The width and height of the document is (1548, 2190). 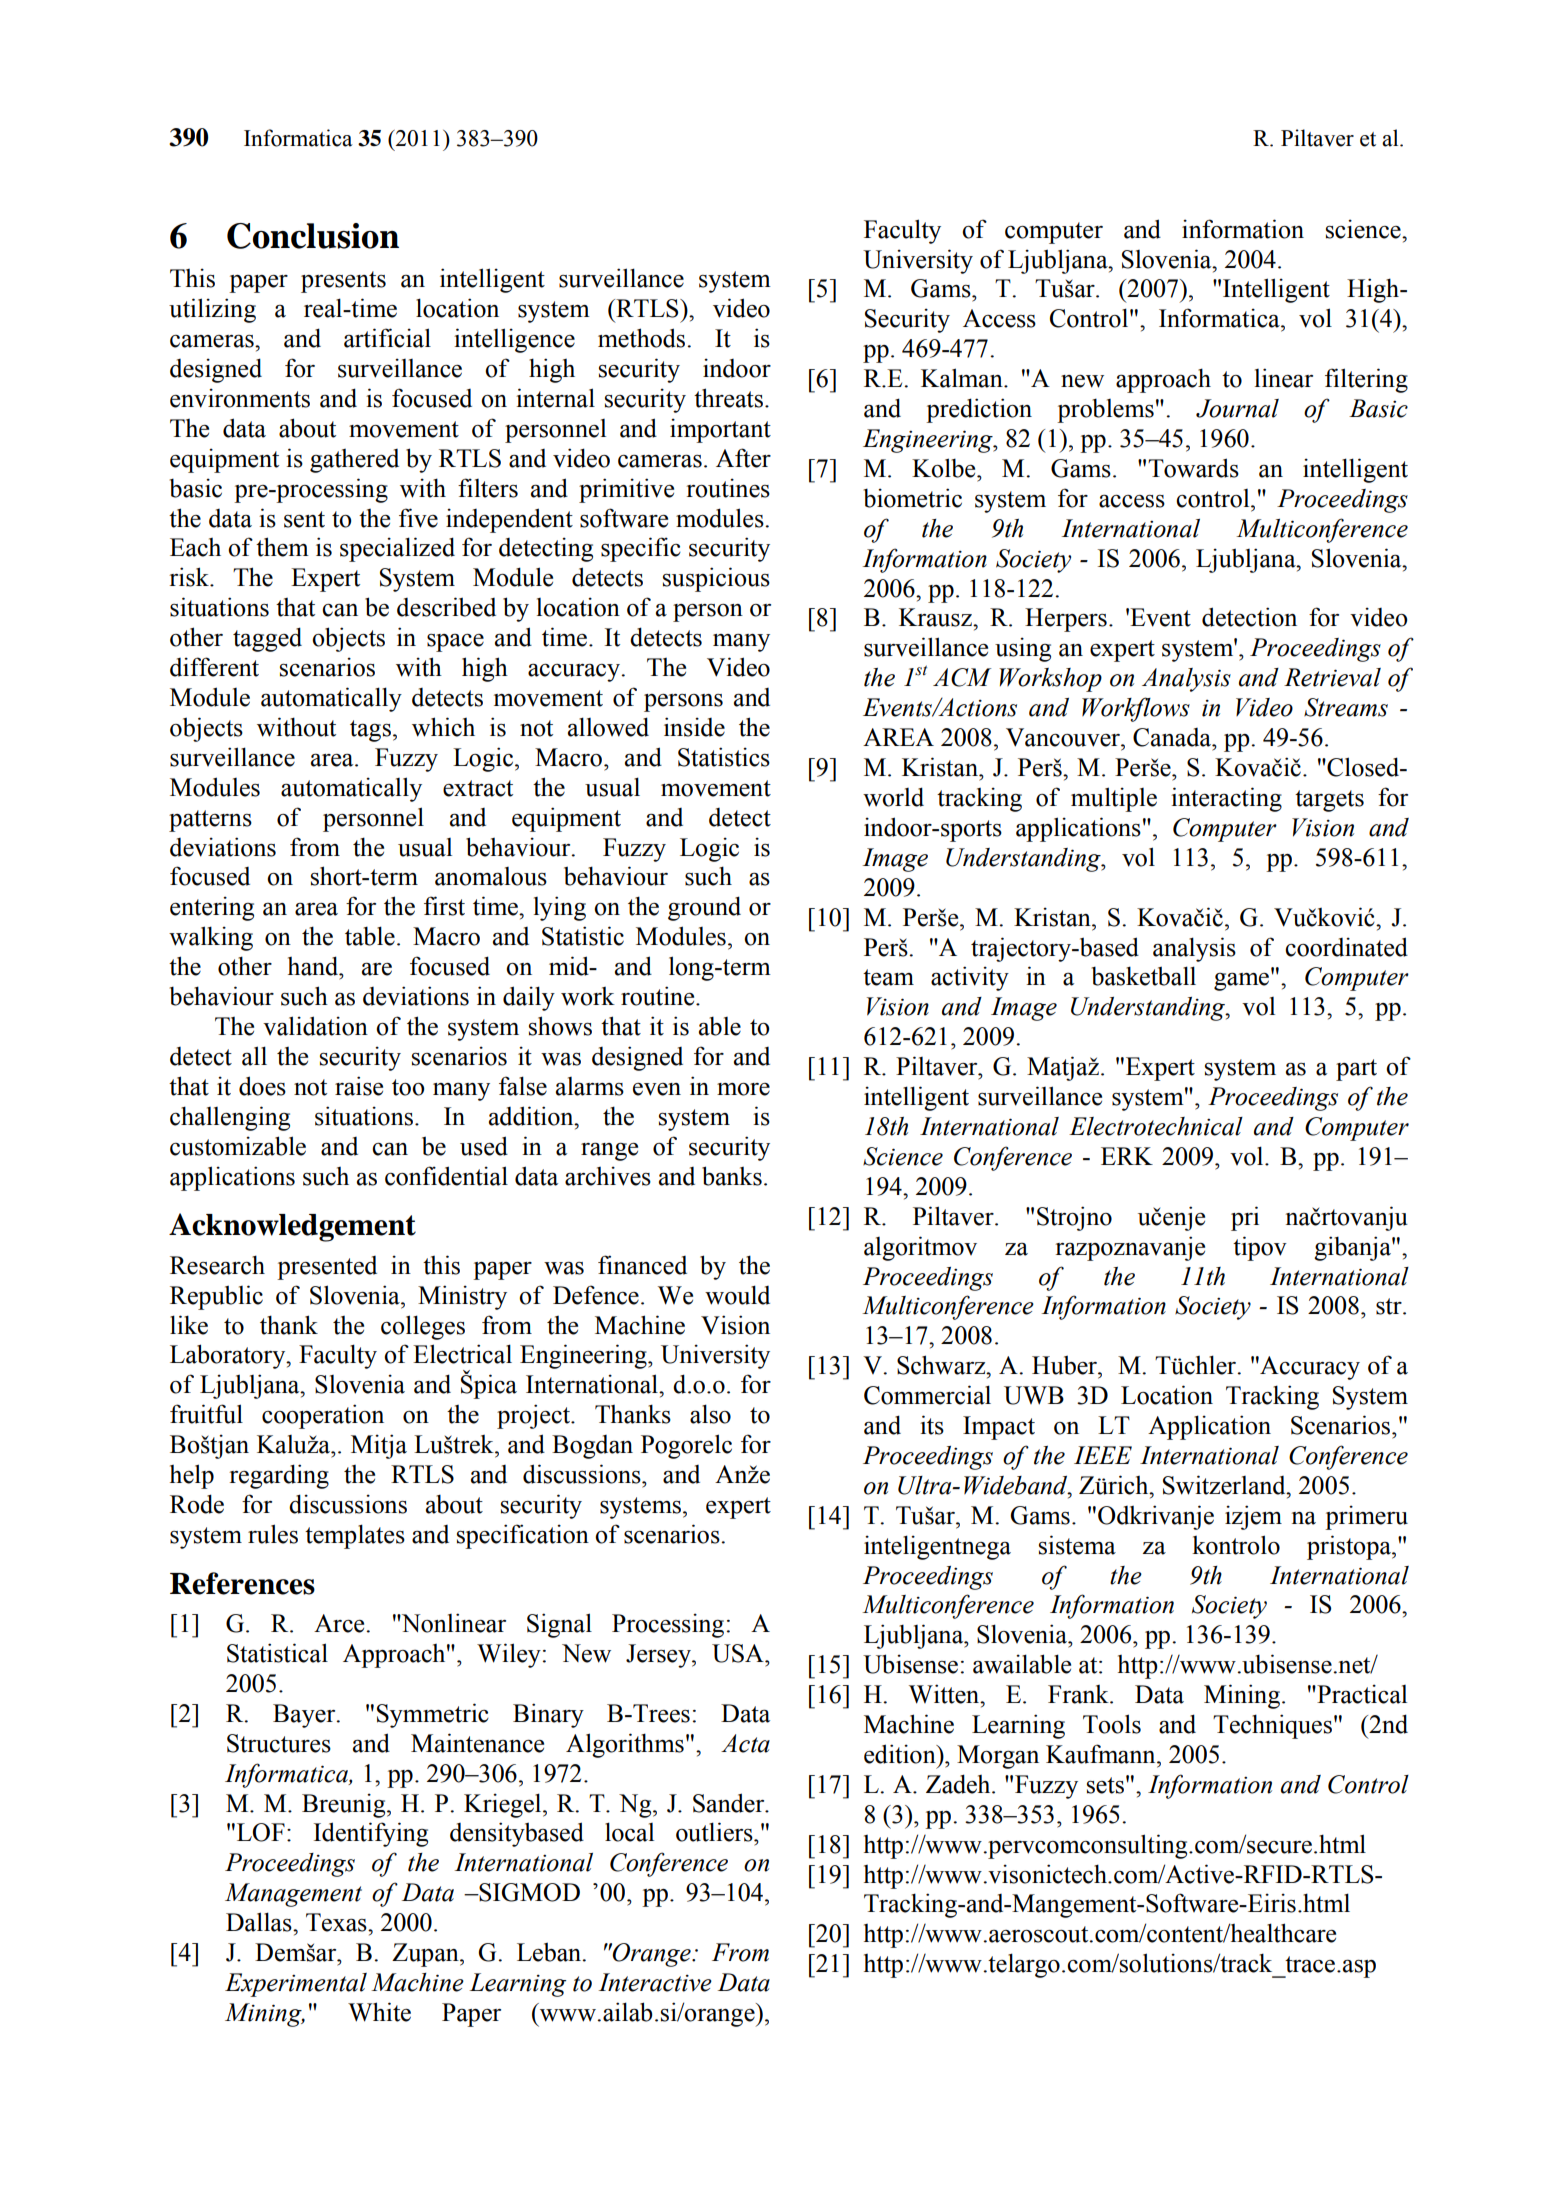 I want to click on Journal, so click(x=1237, y=408).
